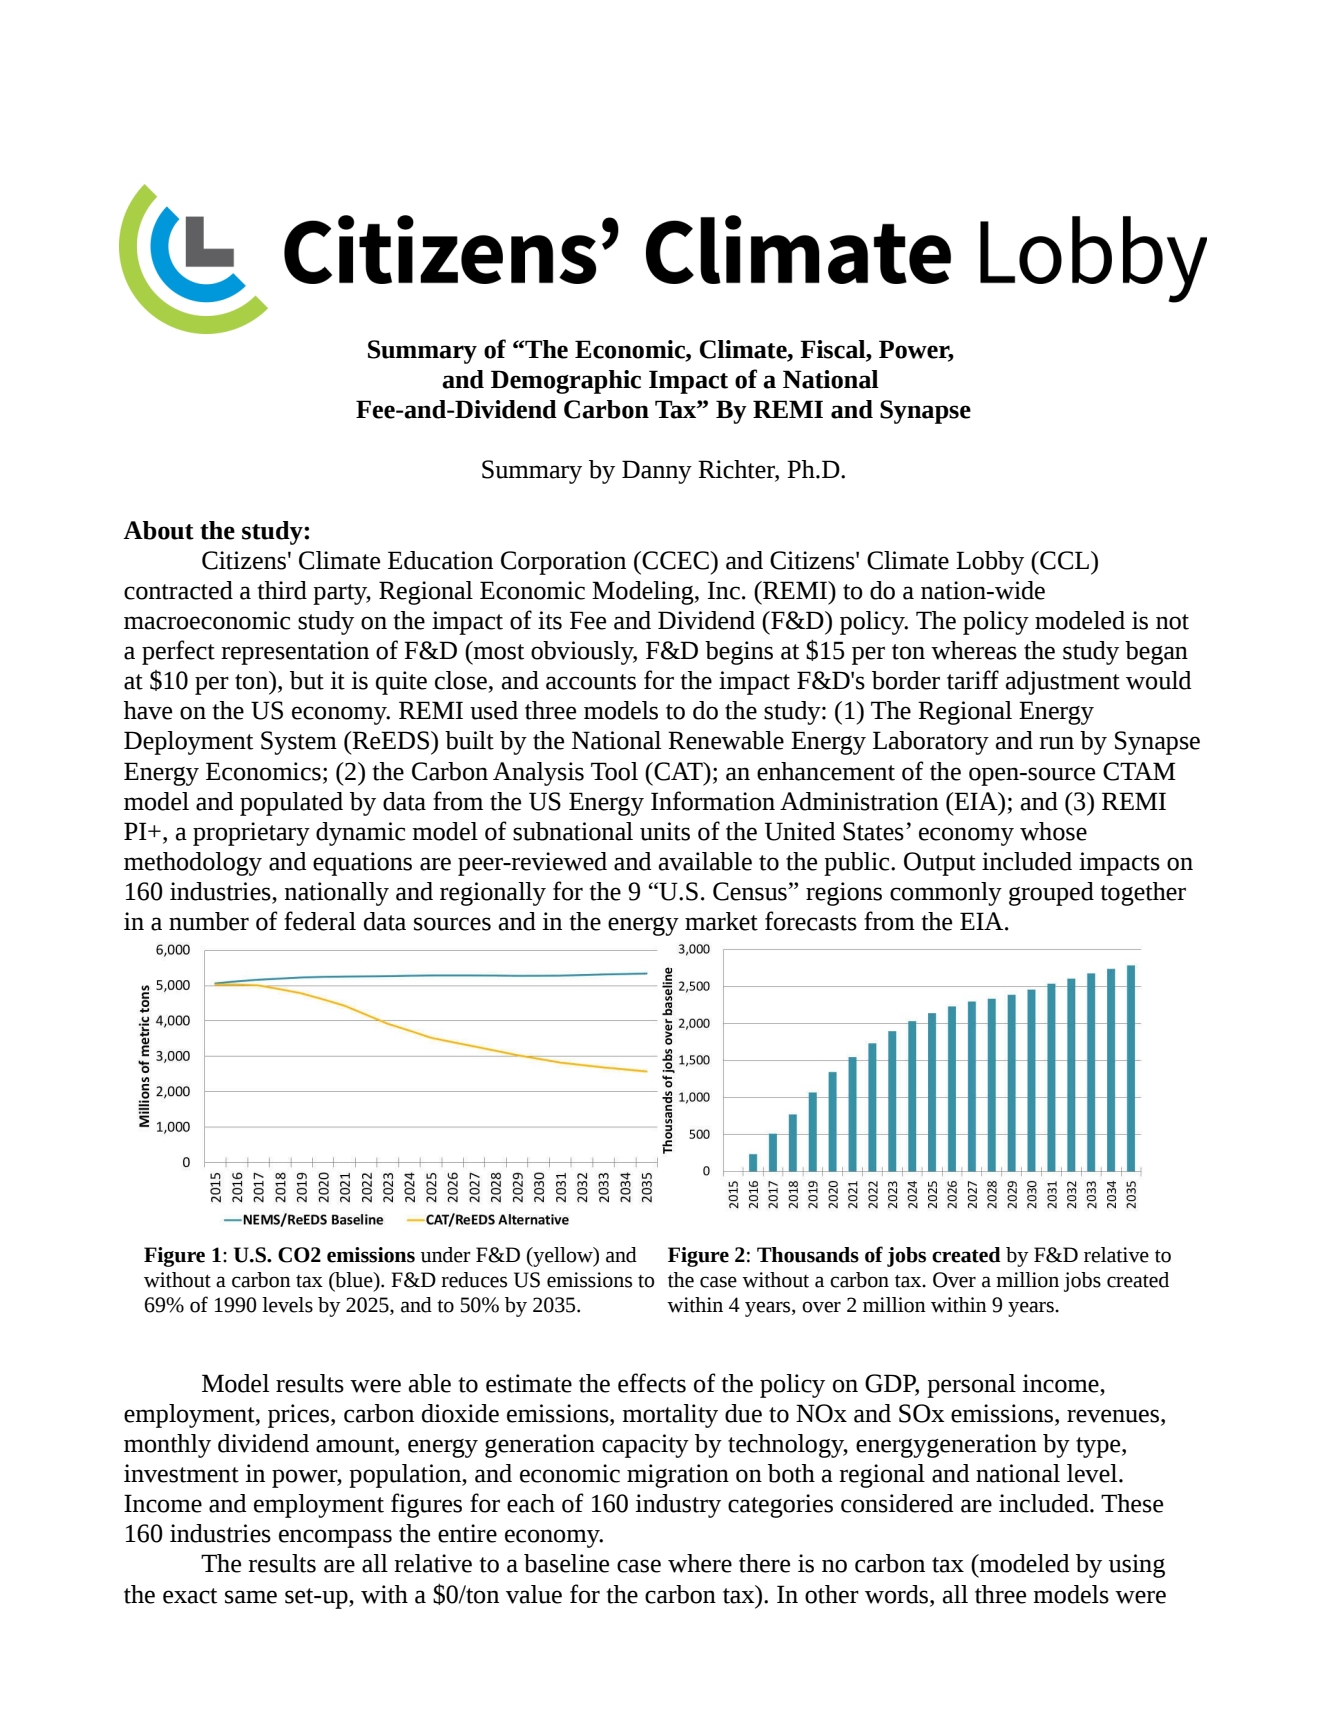 The width and height of the page is (1335, 1728). I want to click on market, so click(721, 921).
